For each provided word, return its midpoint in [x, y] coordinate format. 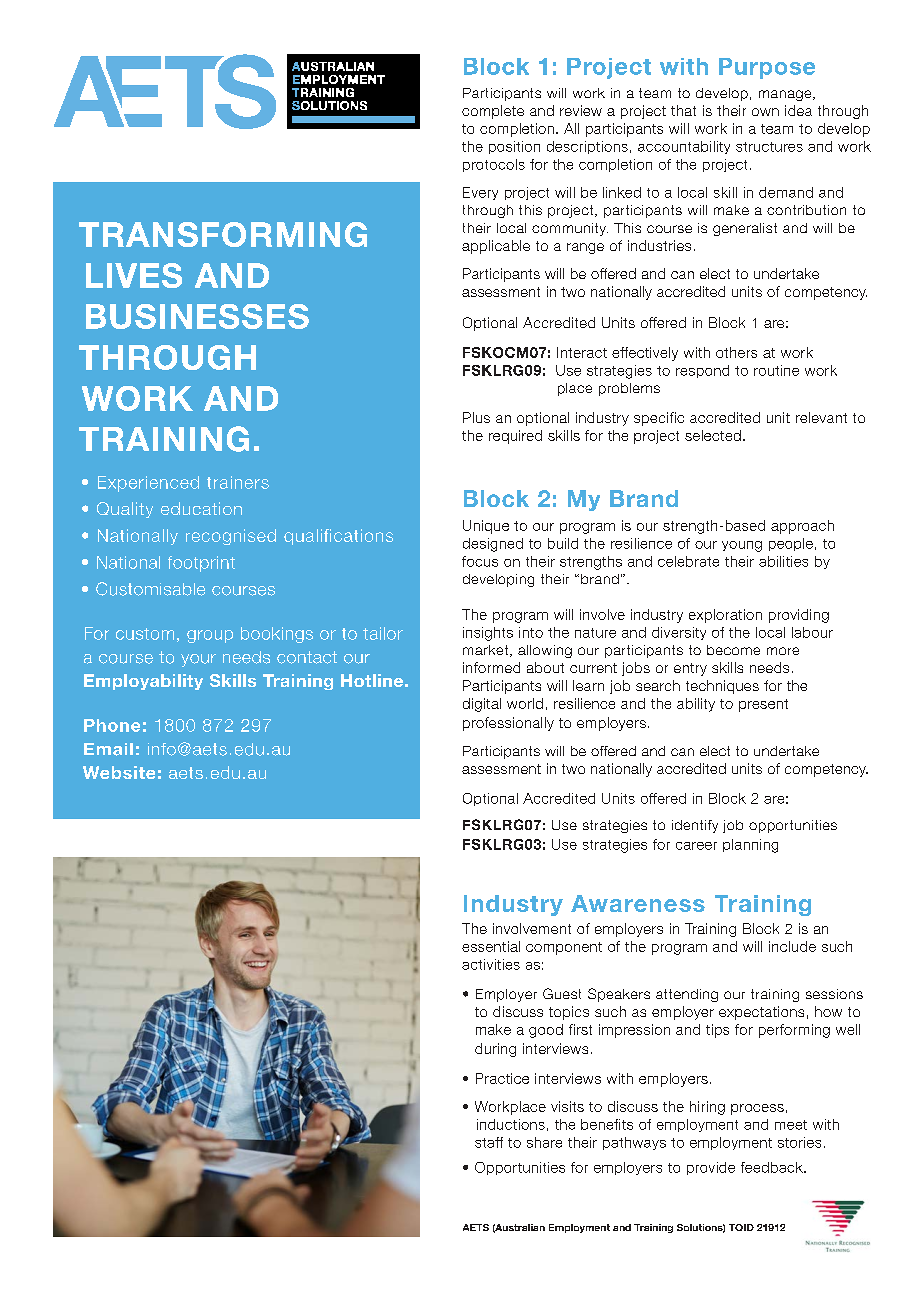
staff [489, 1142]
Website [119, 772]
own [765, 112]
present [763, 705]
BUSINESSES [197, 316]
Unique [486, 527]
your [198, 660]
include [792, 946]
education [201, 508]
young [742, 546]
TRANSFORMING [223, 234]
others [736, 352]
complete [493, 112]
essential [491, 946]
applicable [496, 247]
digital [482, 705]
